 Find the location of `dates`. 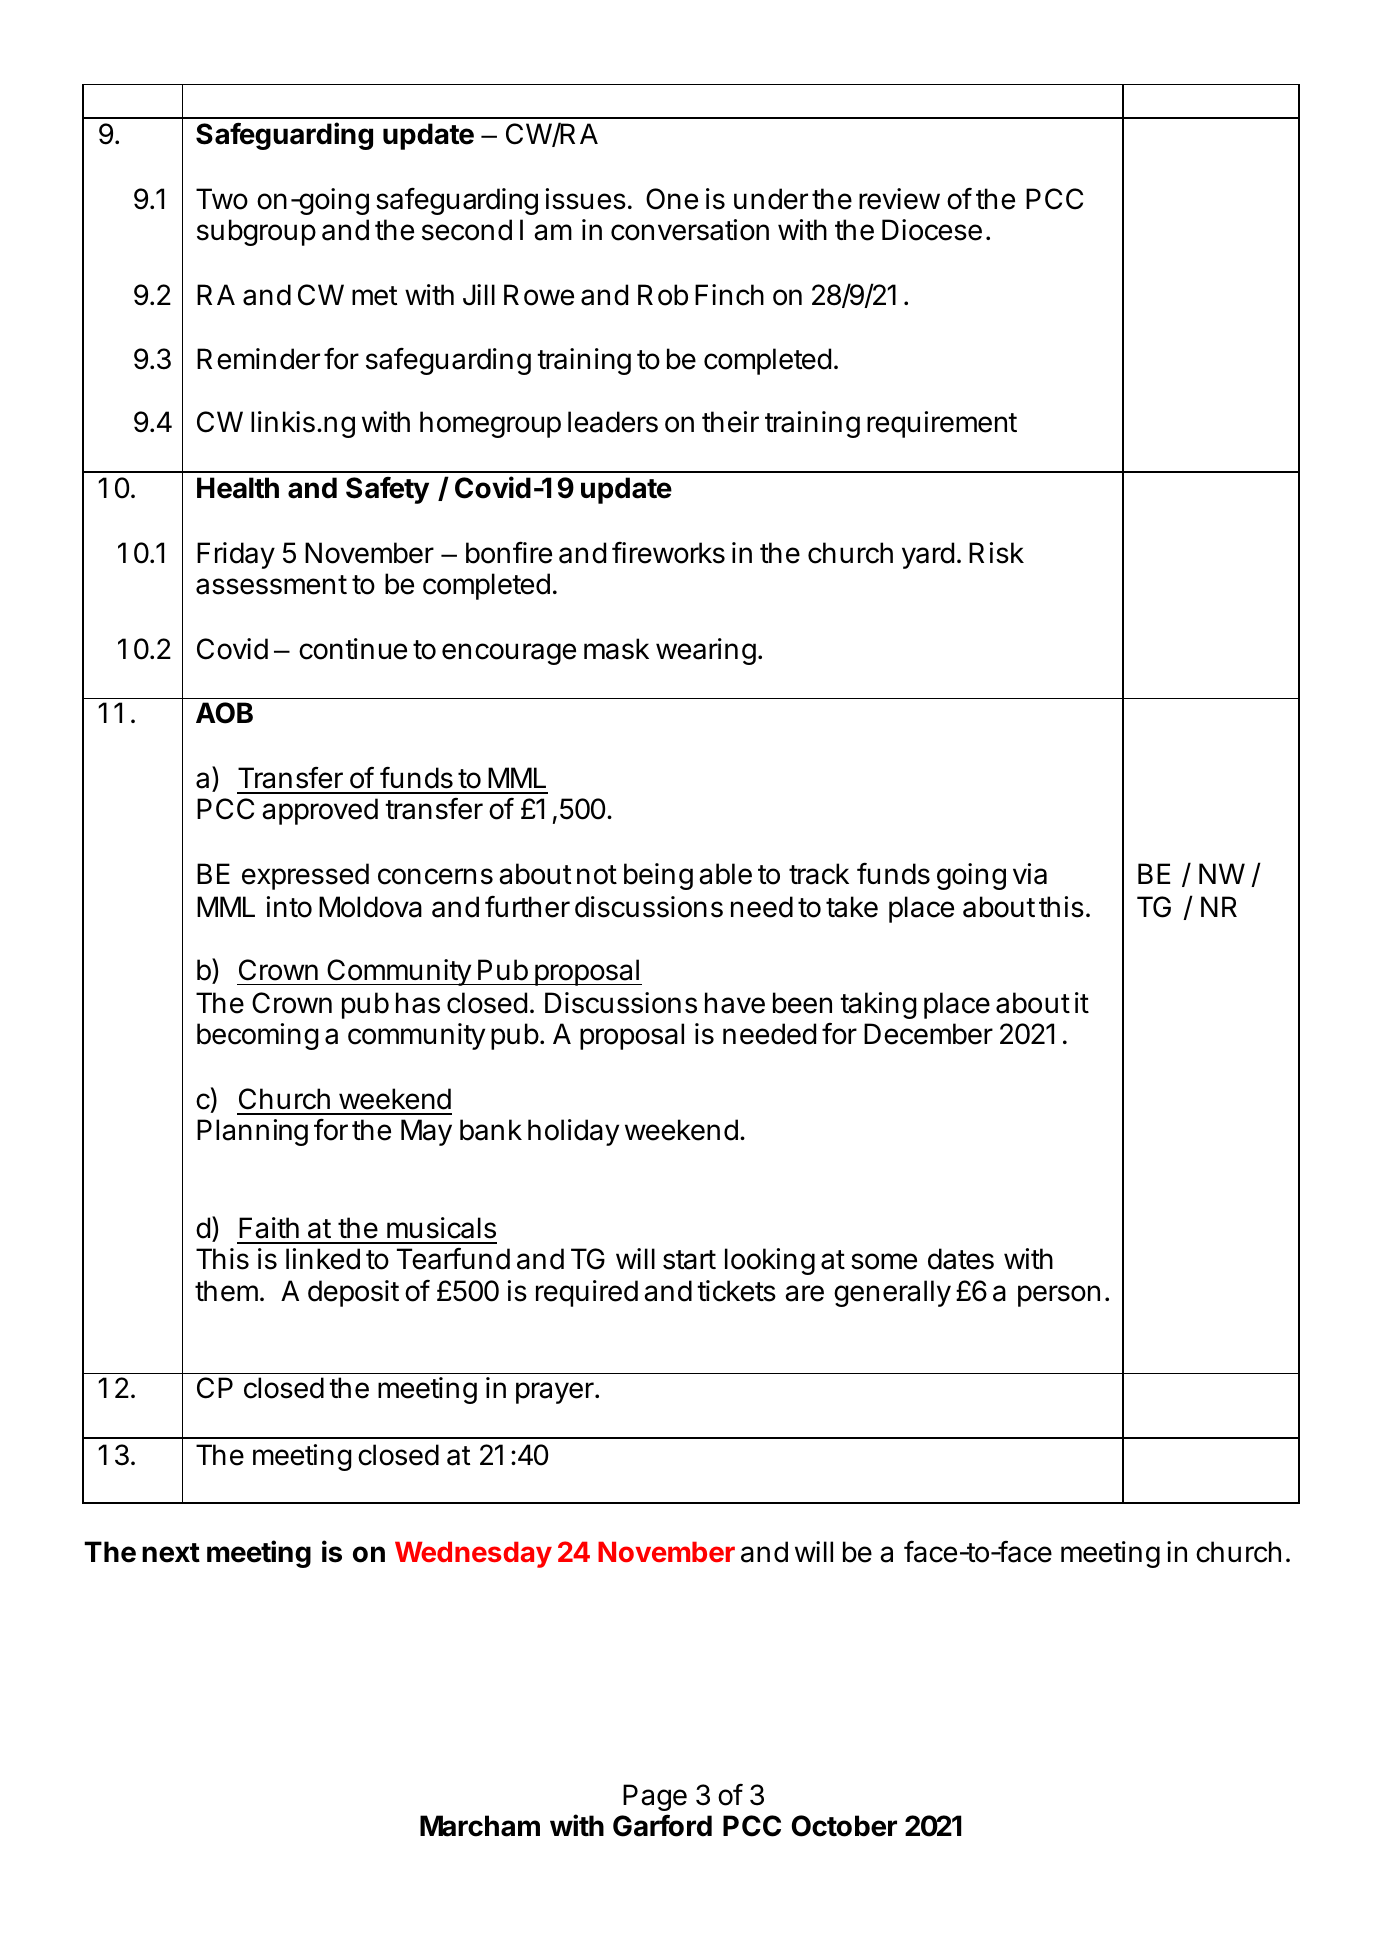

dates is located at coordinates (961, 1259).
